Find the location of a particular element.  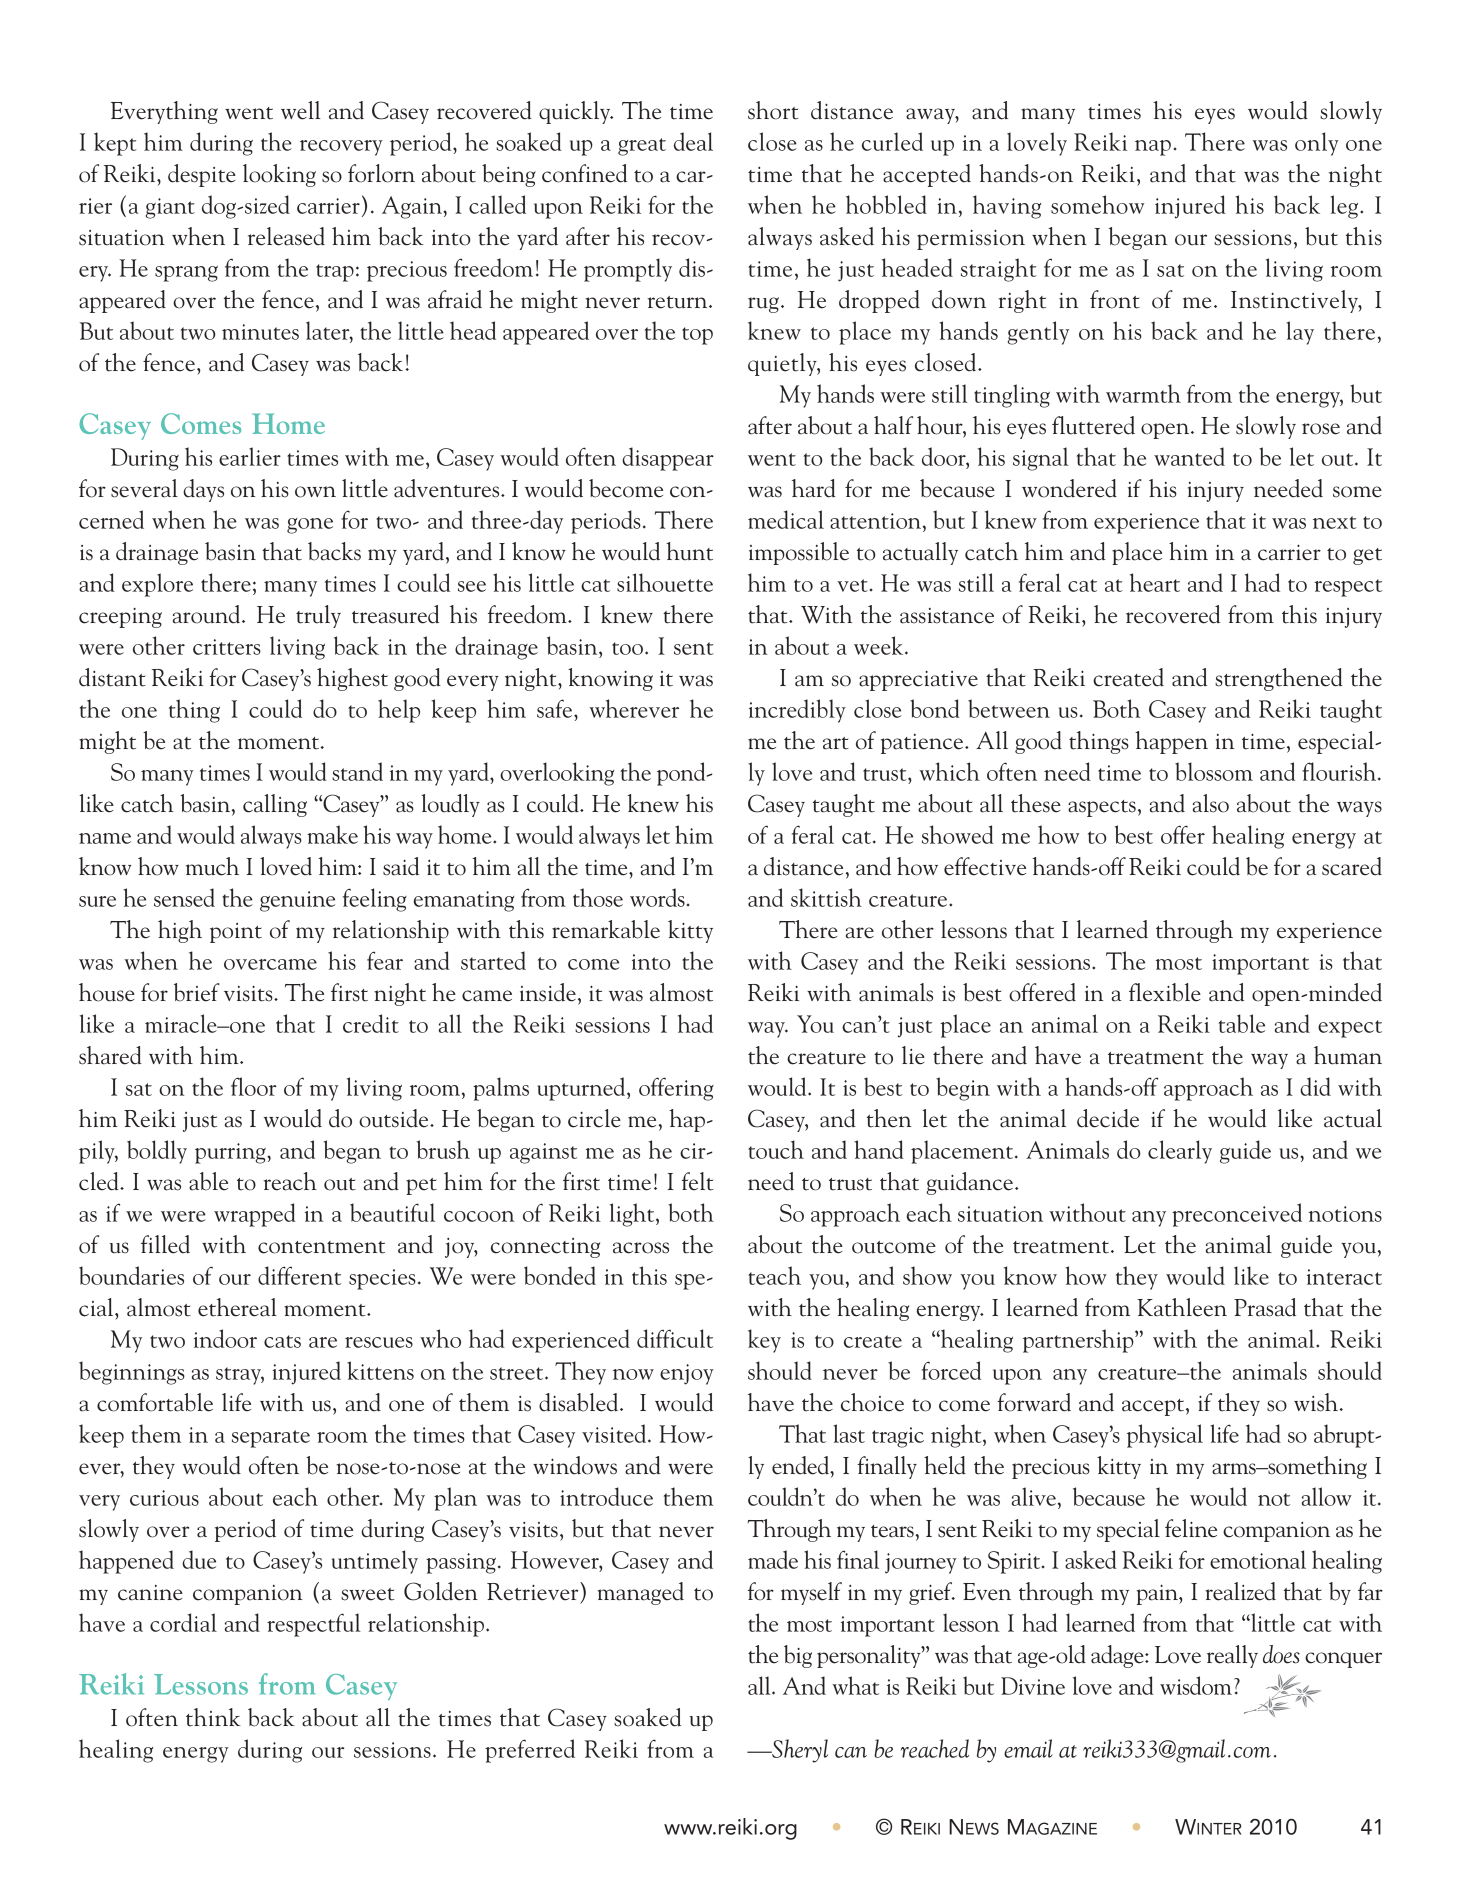

key is located at coordinates (764, 1341).
